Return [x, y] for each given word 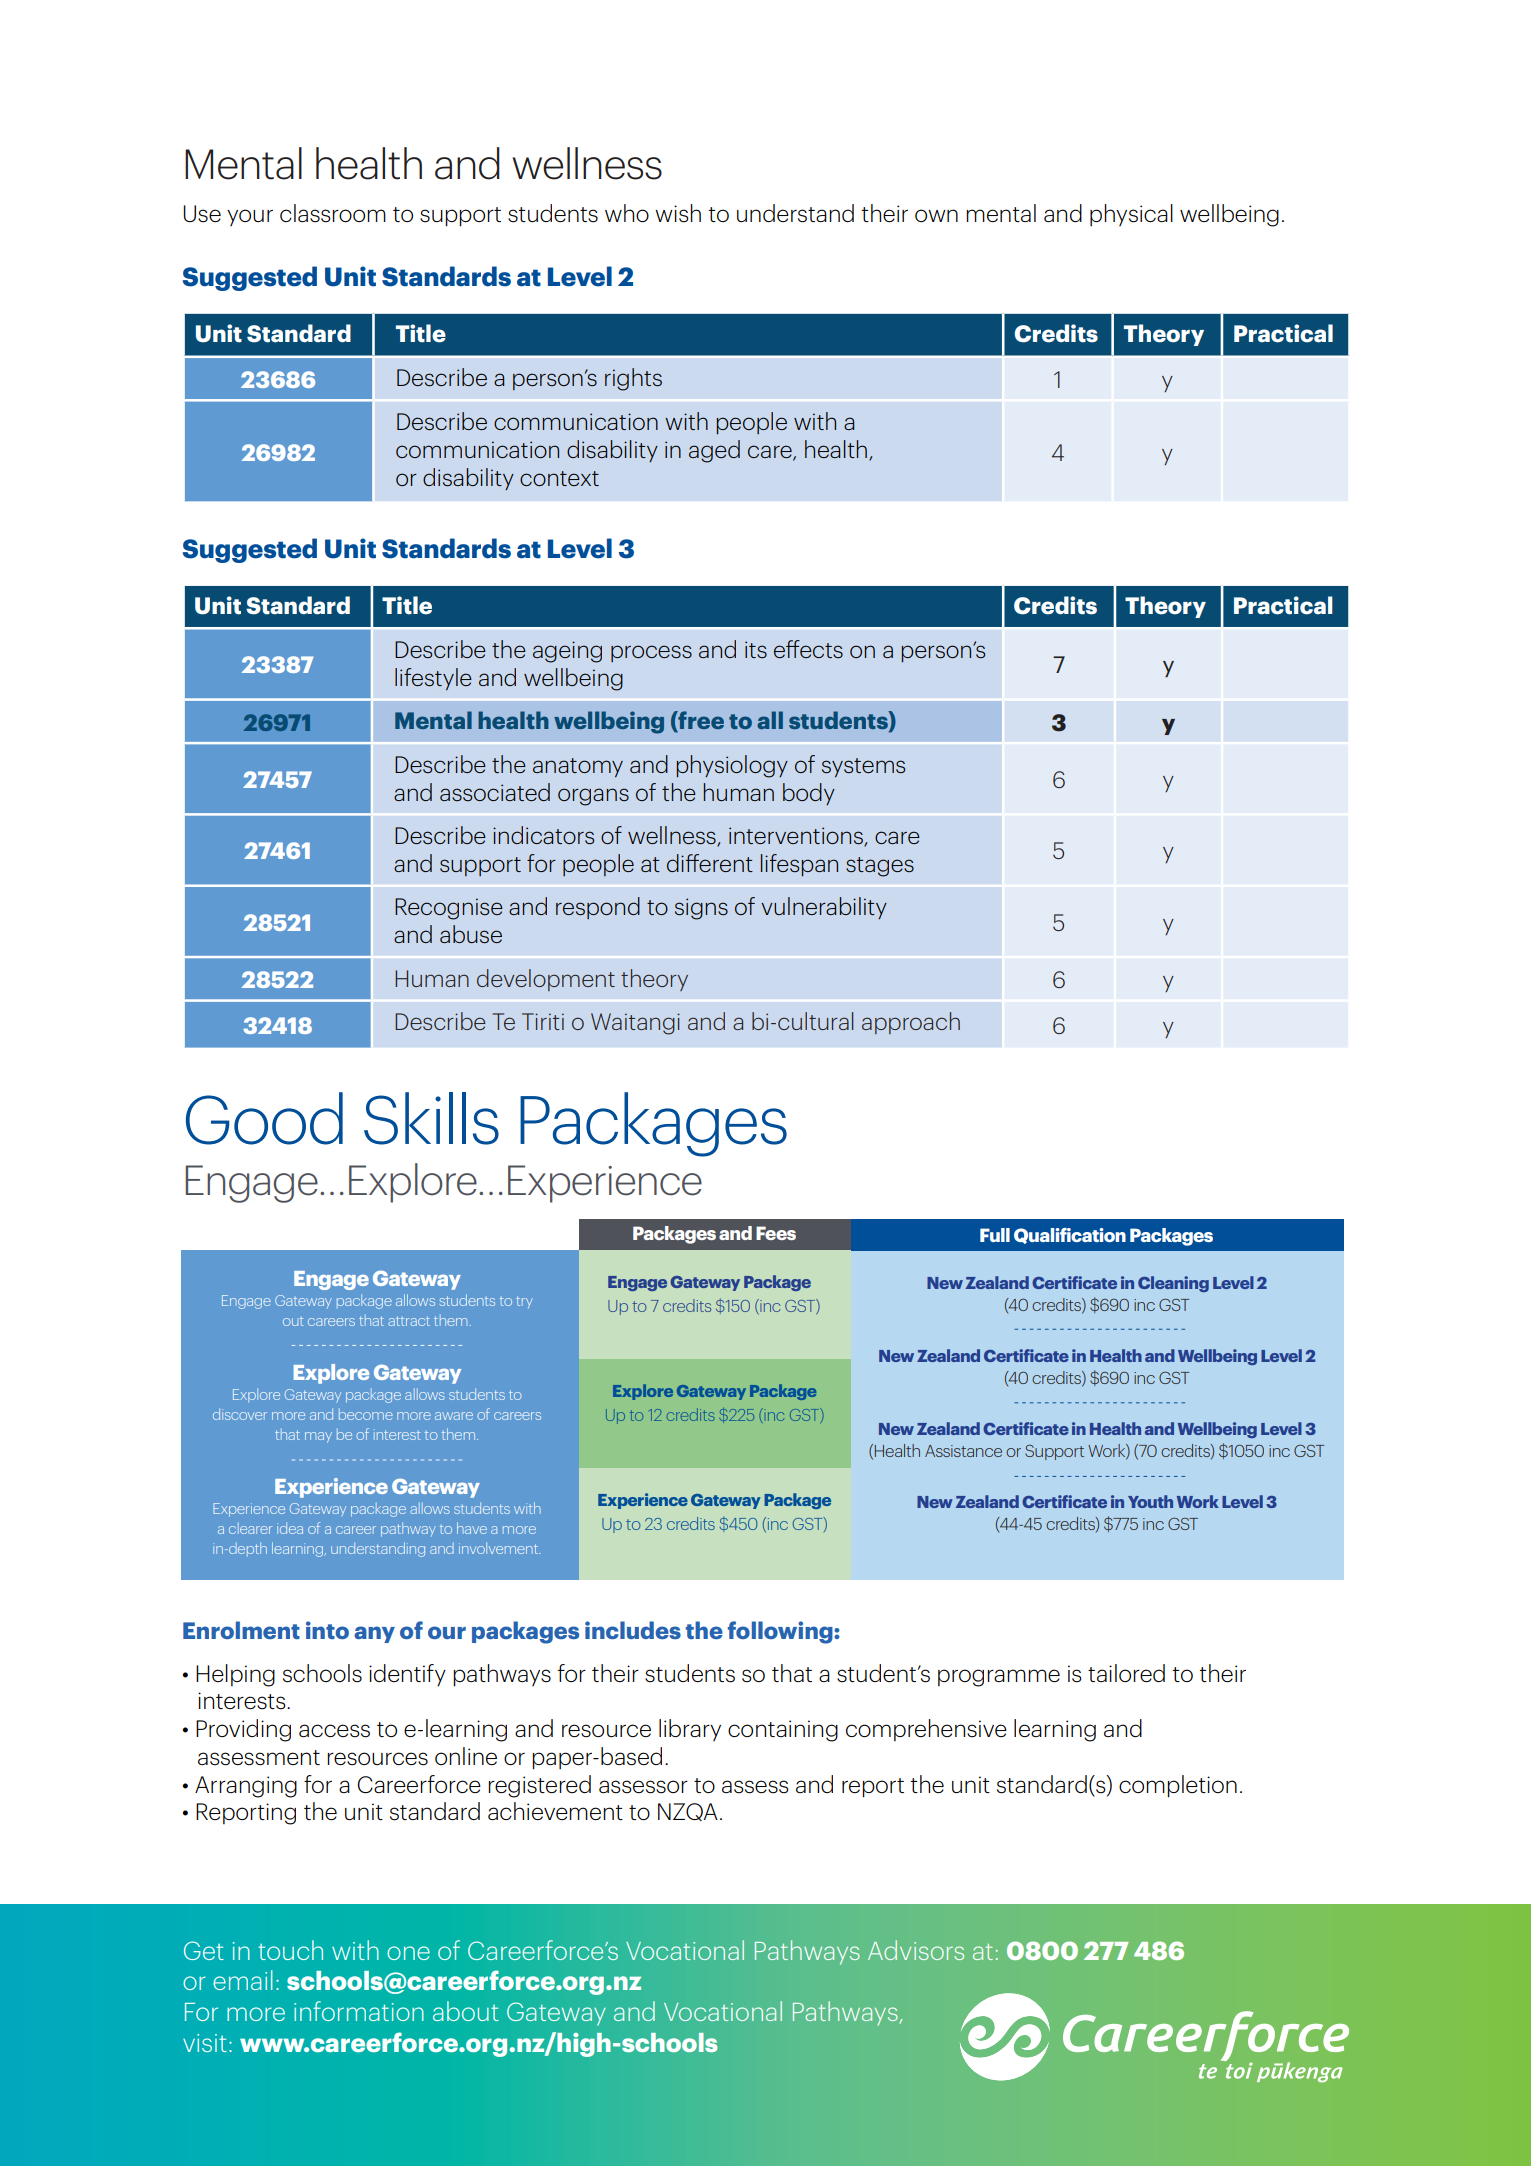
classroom [333, 213]
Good [264, 1118]
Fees [776, 1233]
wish [678, 213]
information [359, 2011]
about [466, 2011]
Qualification [1070, 1236]
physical [1131, 215]
